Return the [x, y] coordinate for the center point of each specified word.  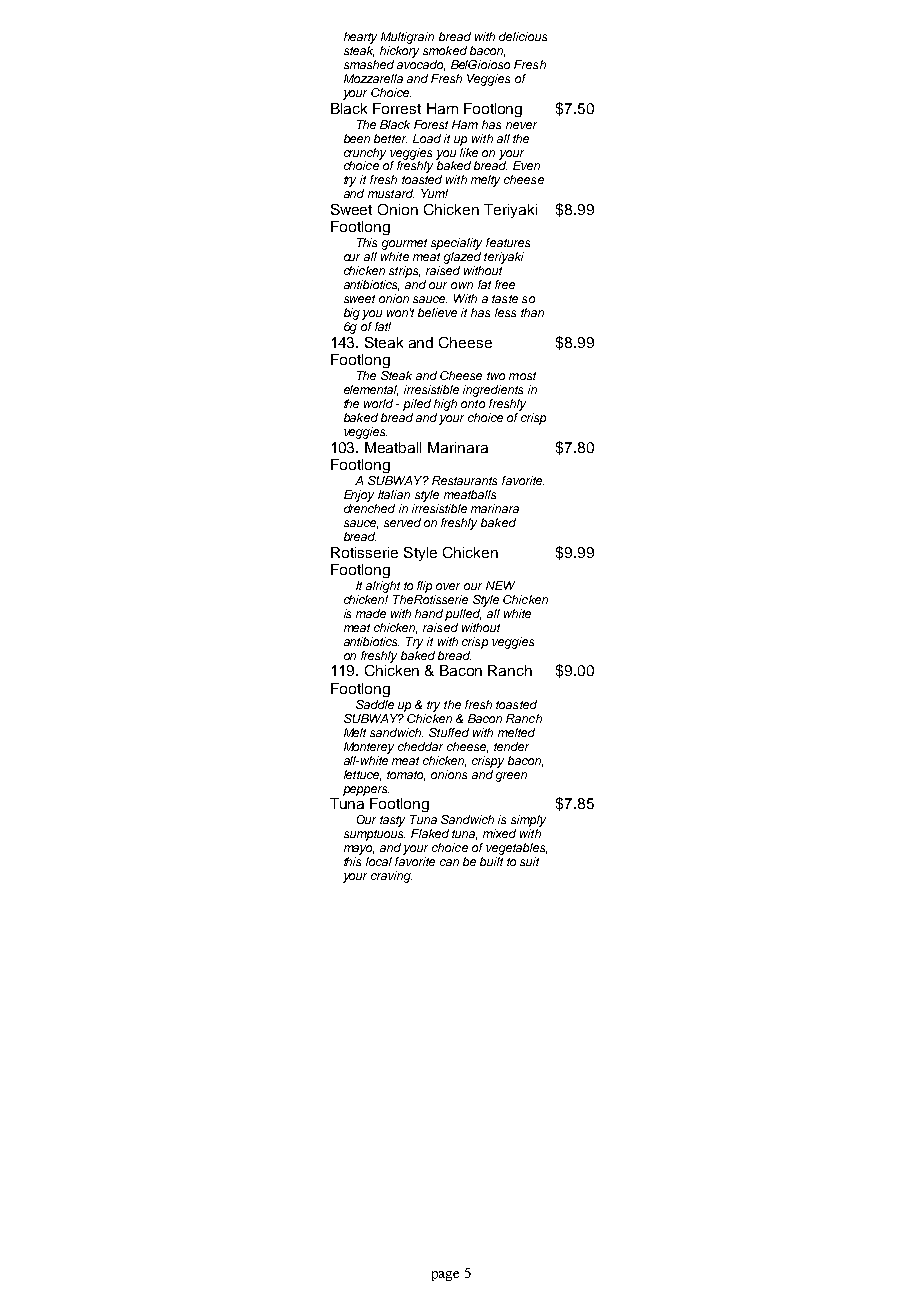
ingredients [493, 391]
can [449, 862]
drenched [369, 508]
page [445, 1276]
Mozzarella [373, 78]
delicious [523, 36]
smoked [445, 50]
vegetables [516, 849]
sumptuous [374, 835]
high [445, 405]
